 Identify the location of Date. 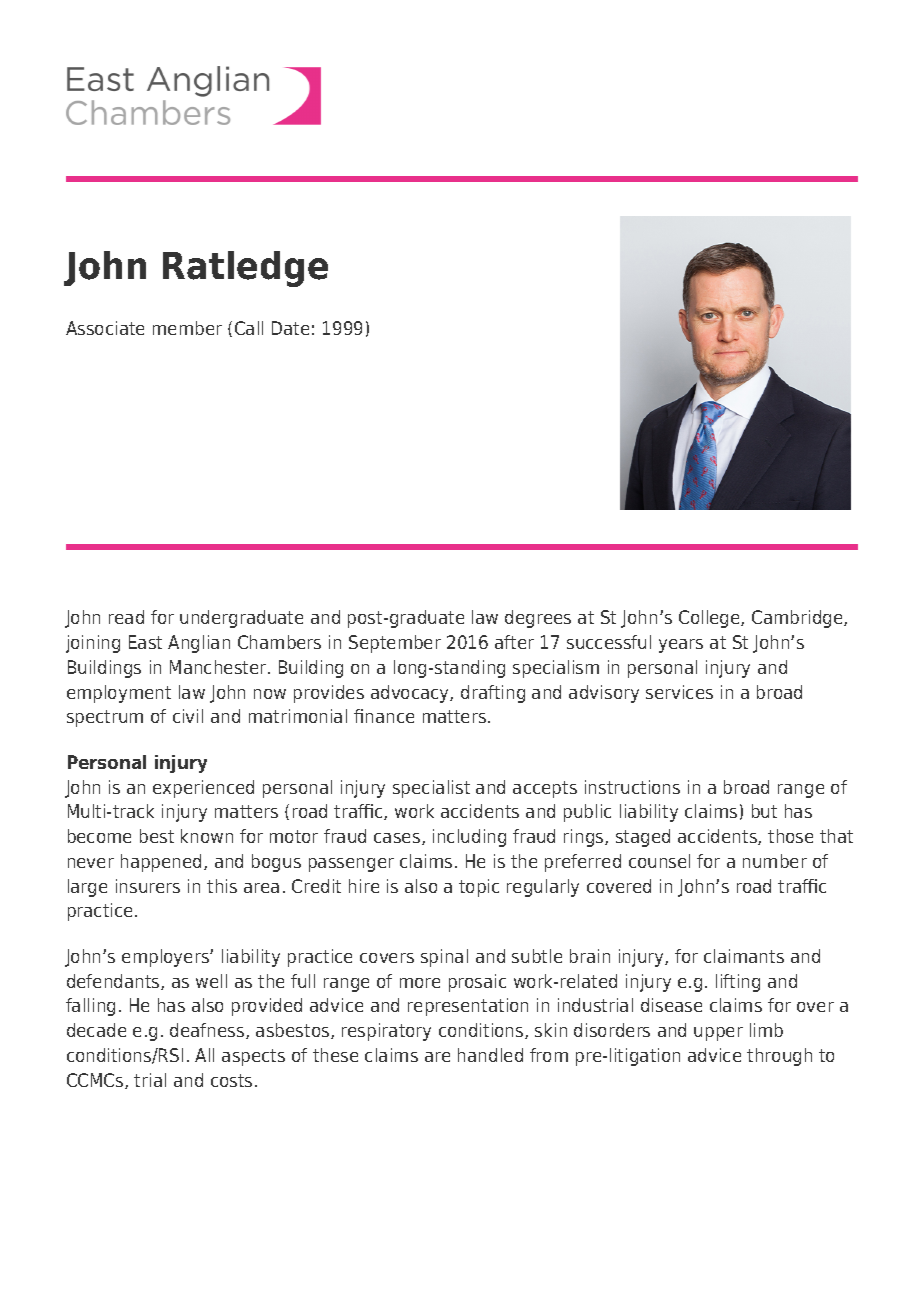
(290, 328).
